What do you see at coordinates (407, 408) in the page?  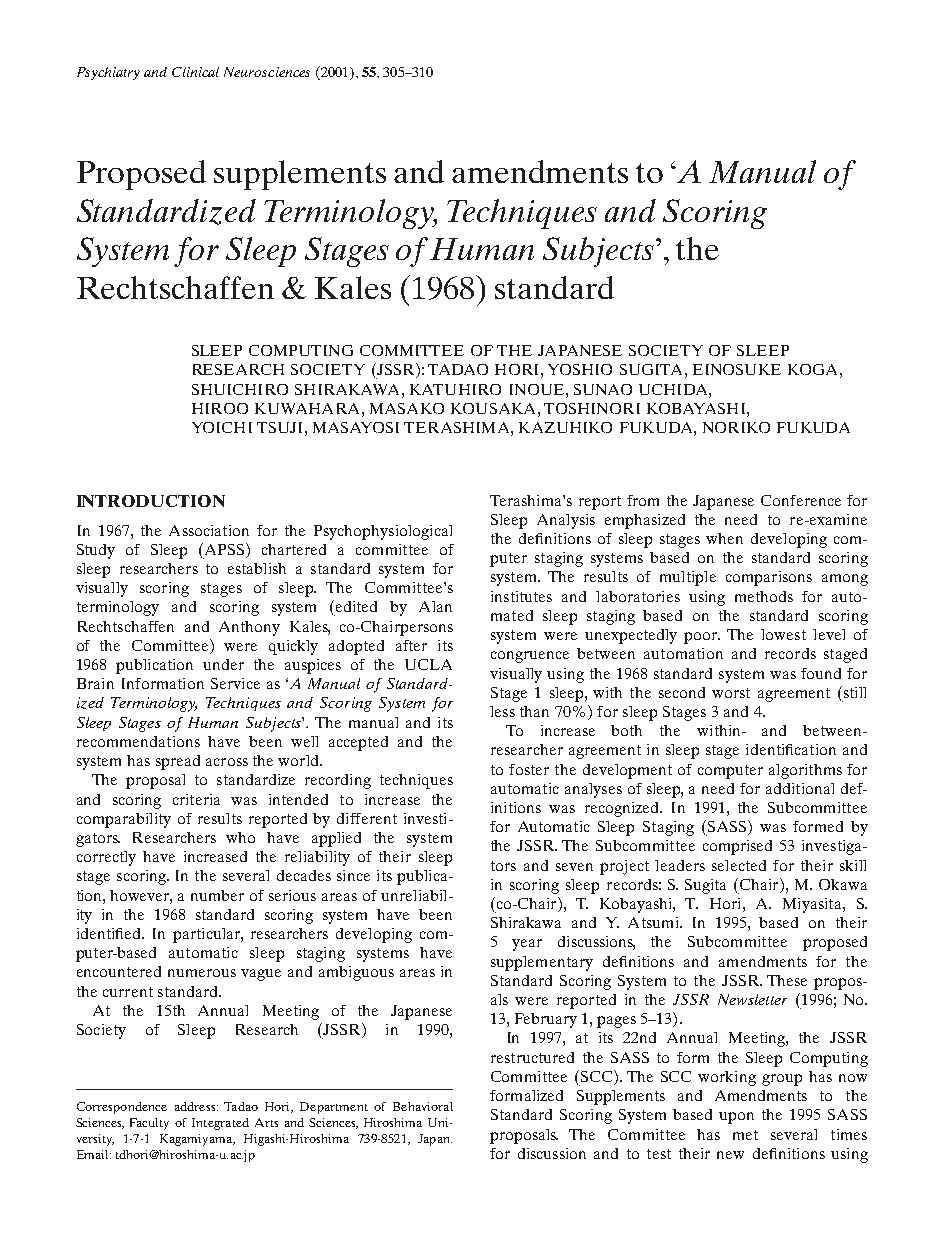 I see `MASAKO` at bounding box center [407, 408].
